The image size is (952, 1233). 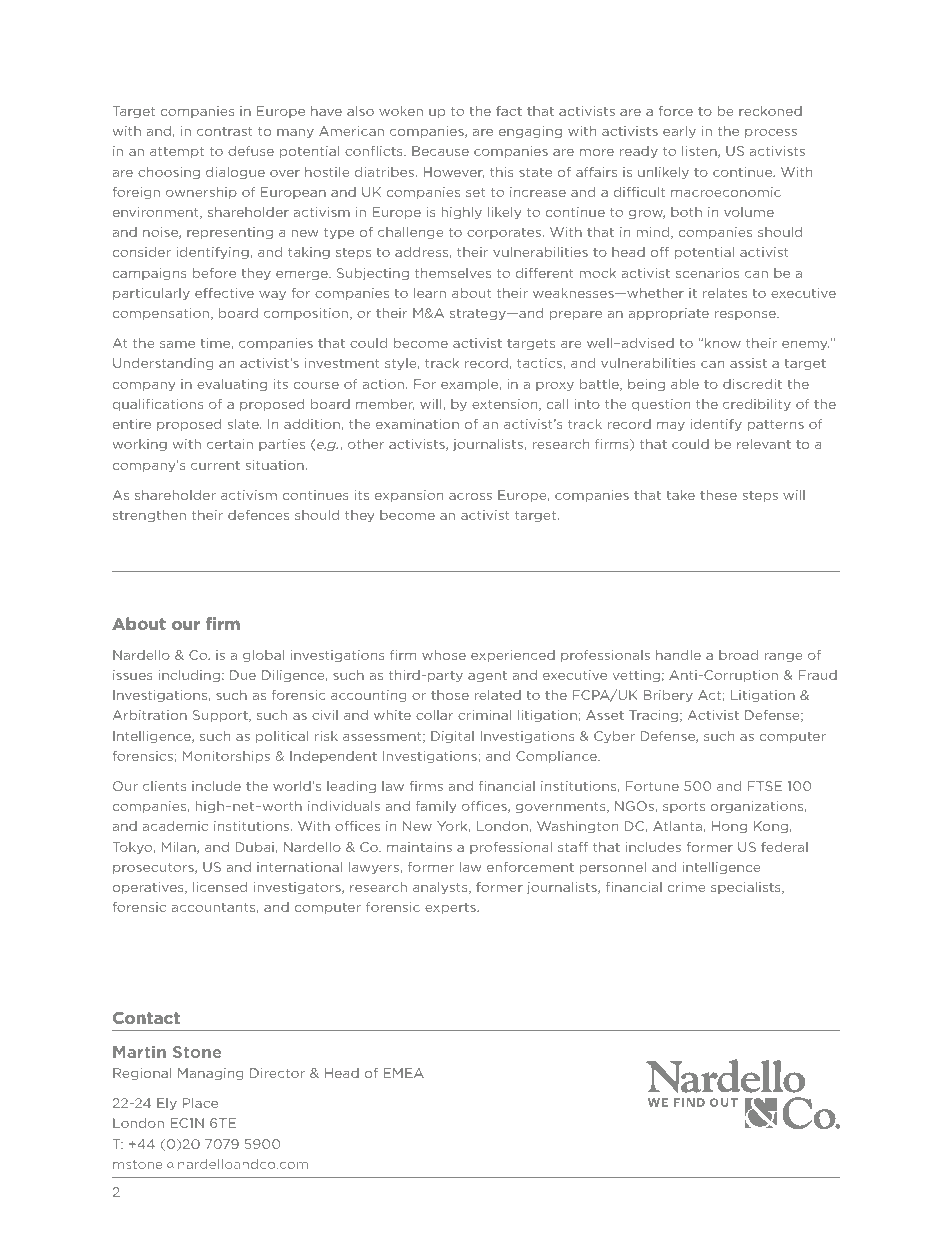 I want to click on Director, so click(x=277, y=1073).
